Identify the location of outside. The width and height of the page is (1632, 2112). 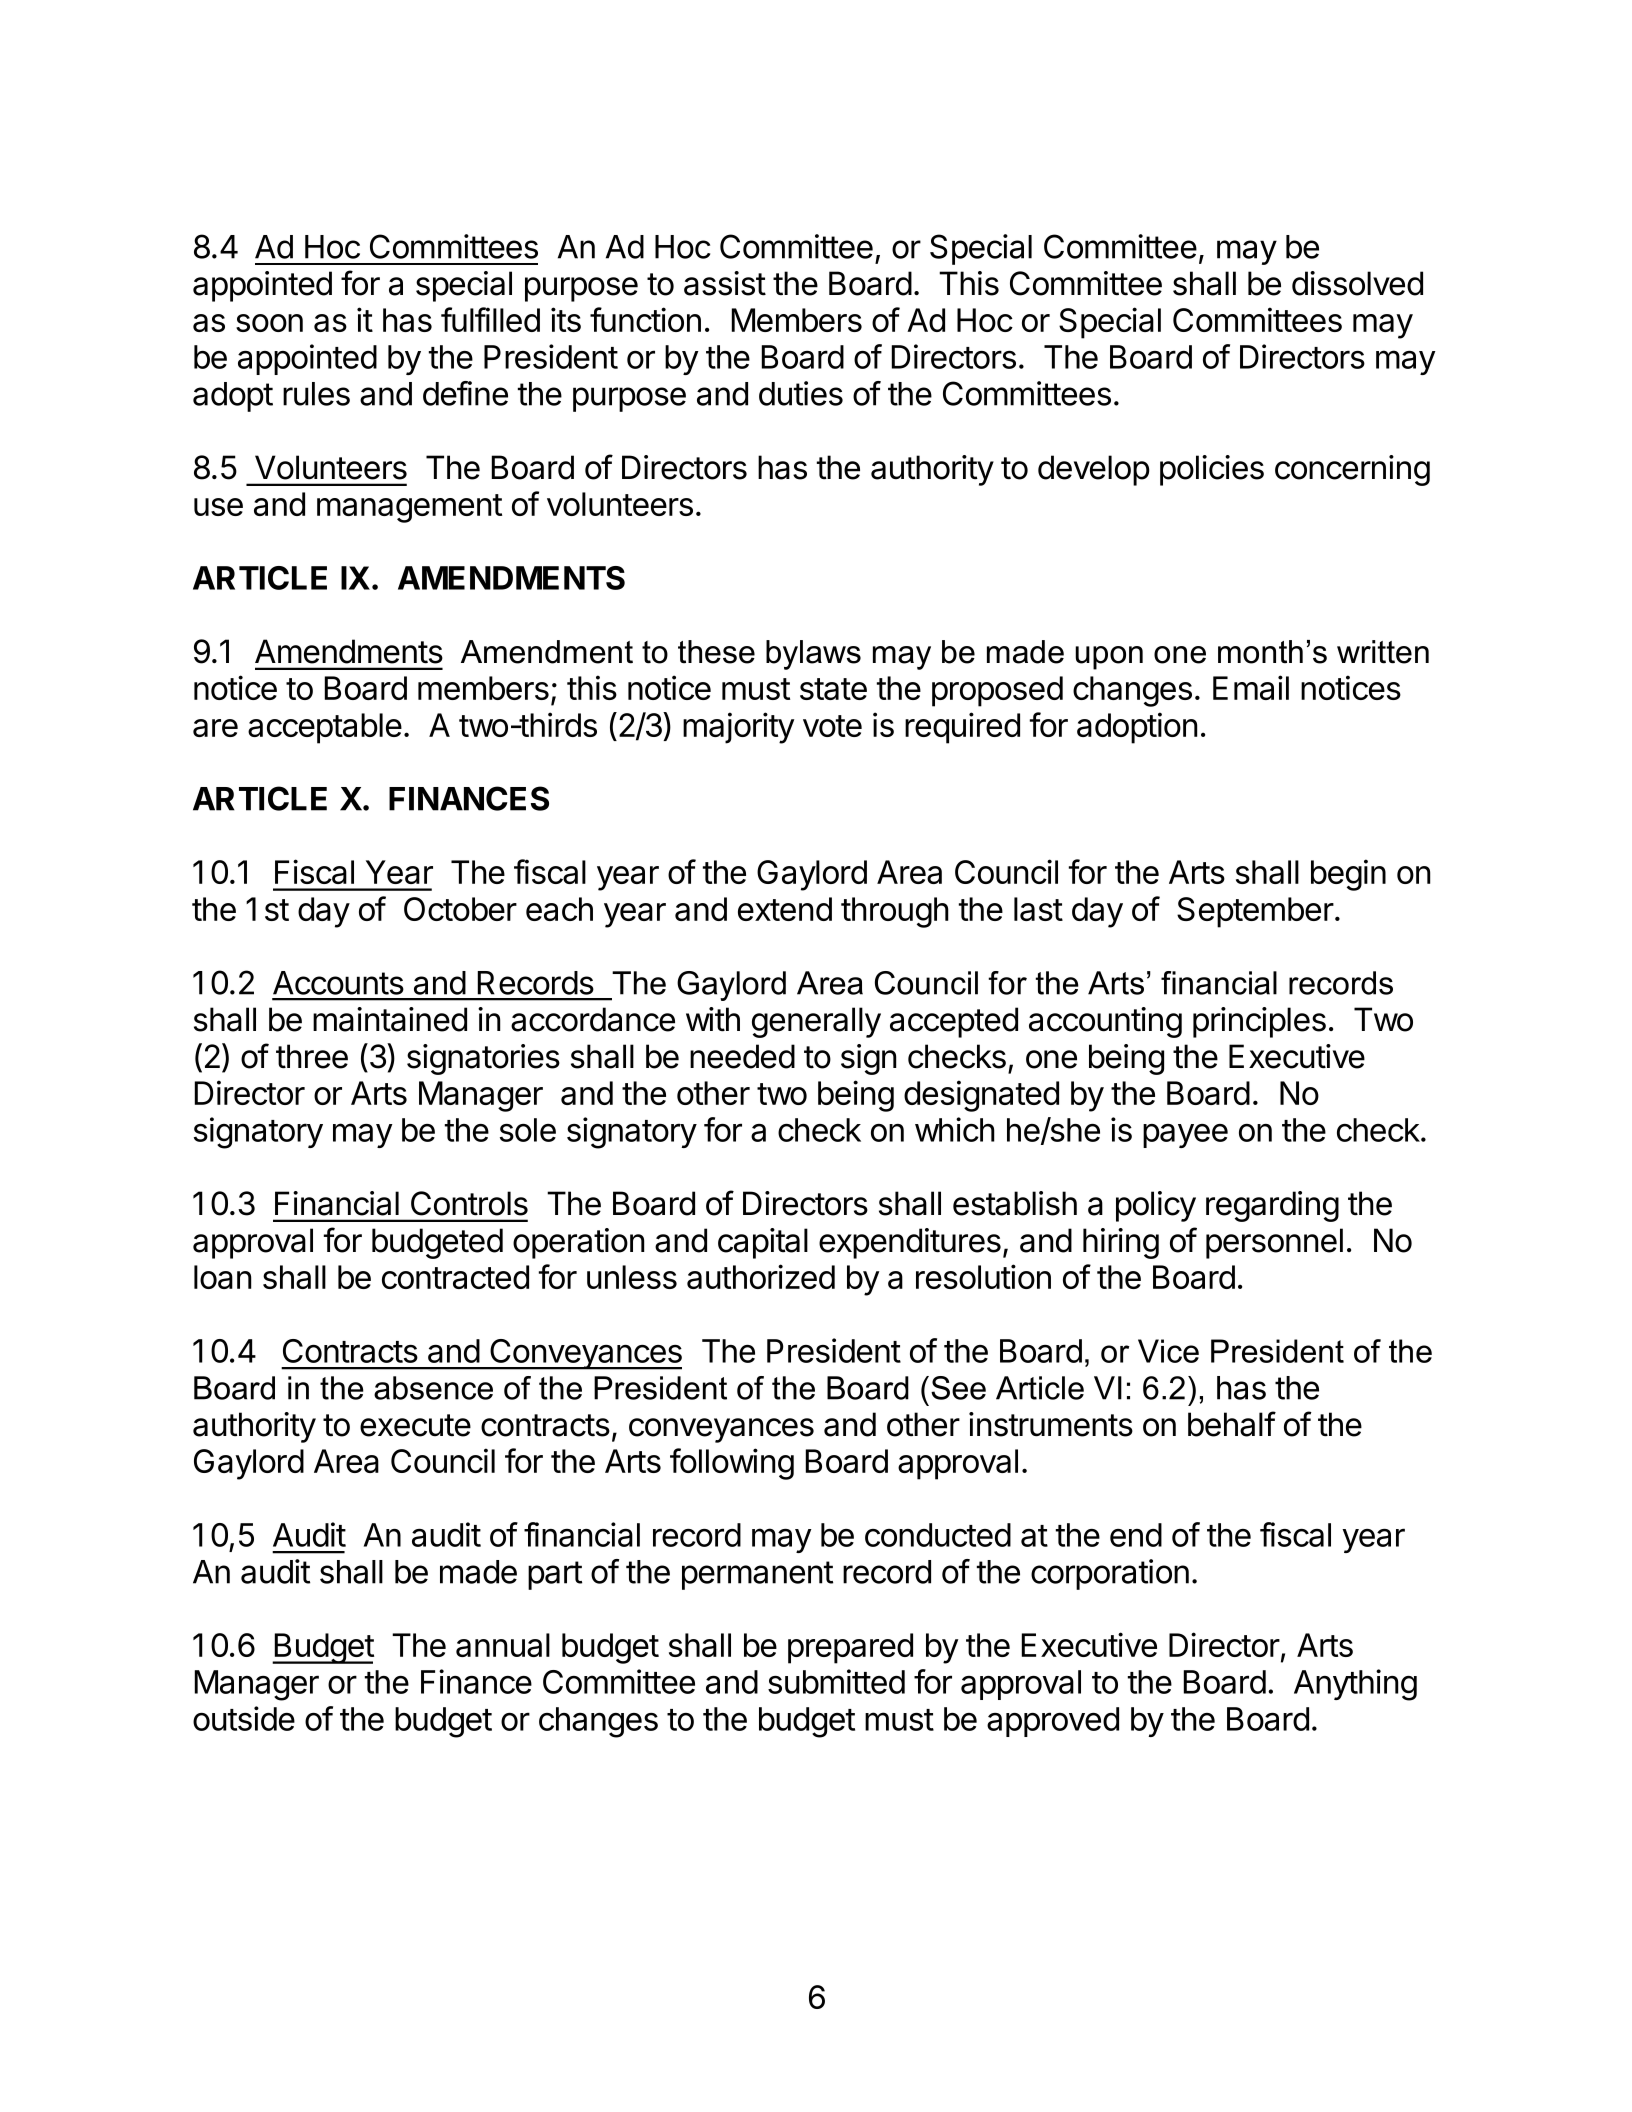
(244, 1718).
